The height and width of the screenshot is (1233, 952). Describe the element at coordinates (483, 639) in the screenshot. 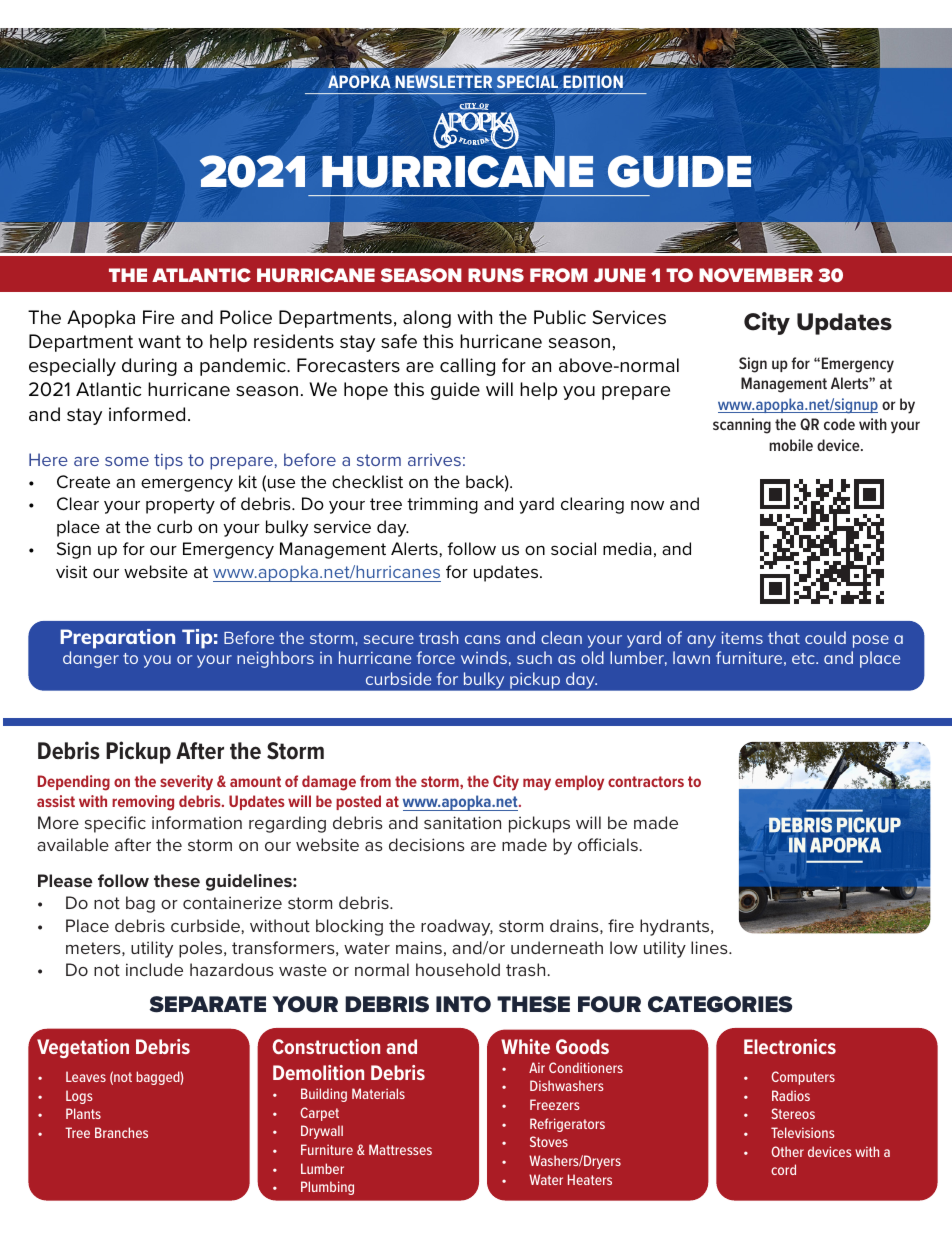

I see `cans` at that location.
